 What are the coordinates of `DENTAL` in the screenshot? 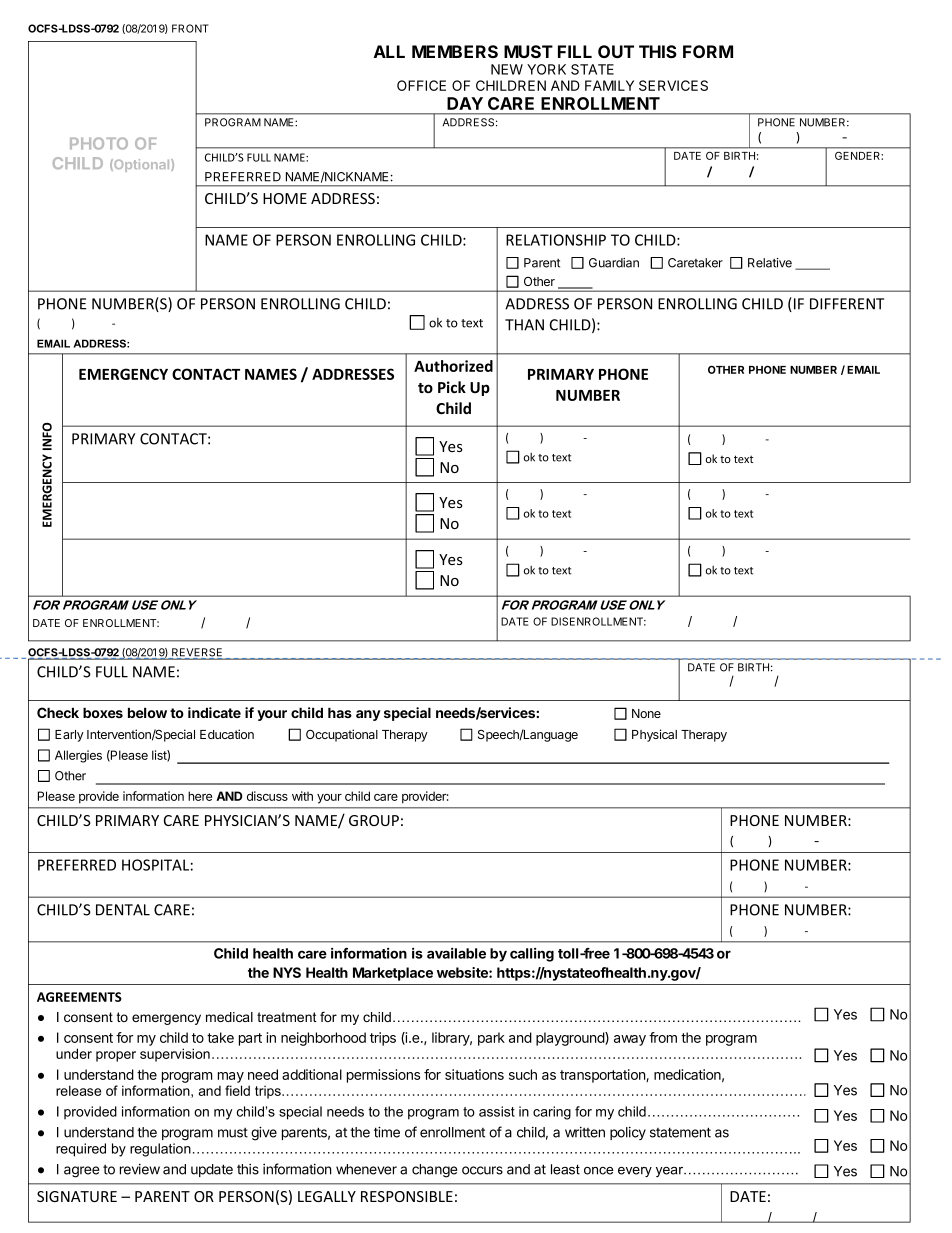 It's located at (123, 910).
